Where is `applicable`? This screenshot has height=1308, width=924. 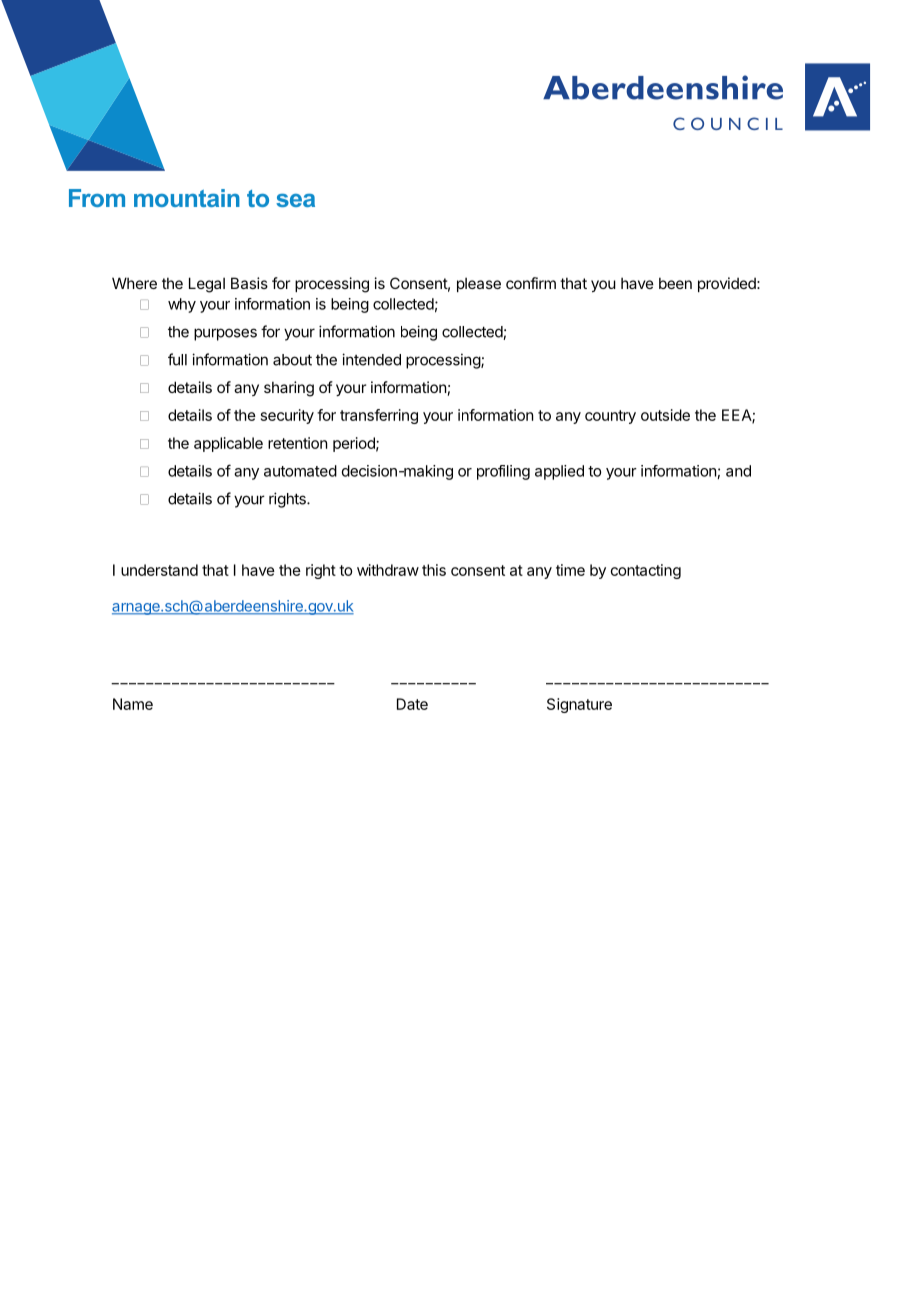
applicable is located at coordinates (228, 444).
